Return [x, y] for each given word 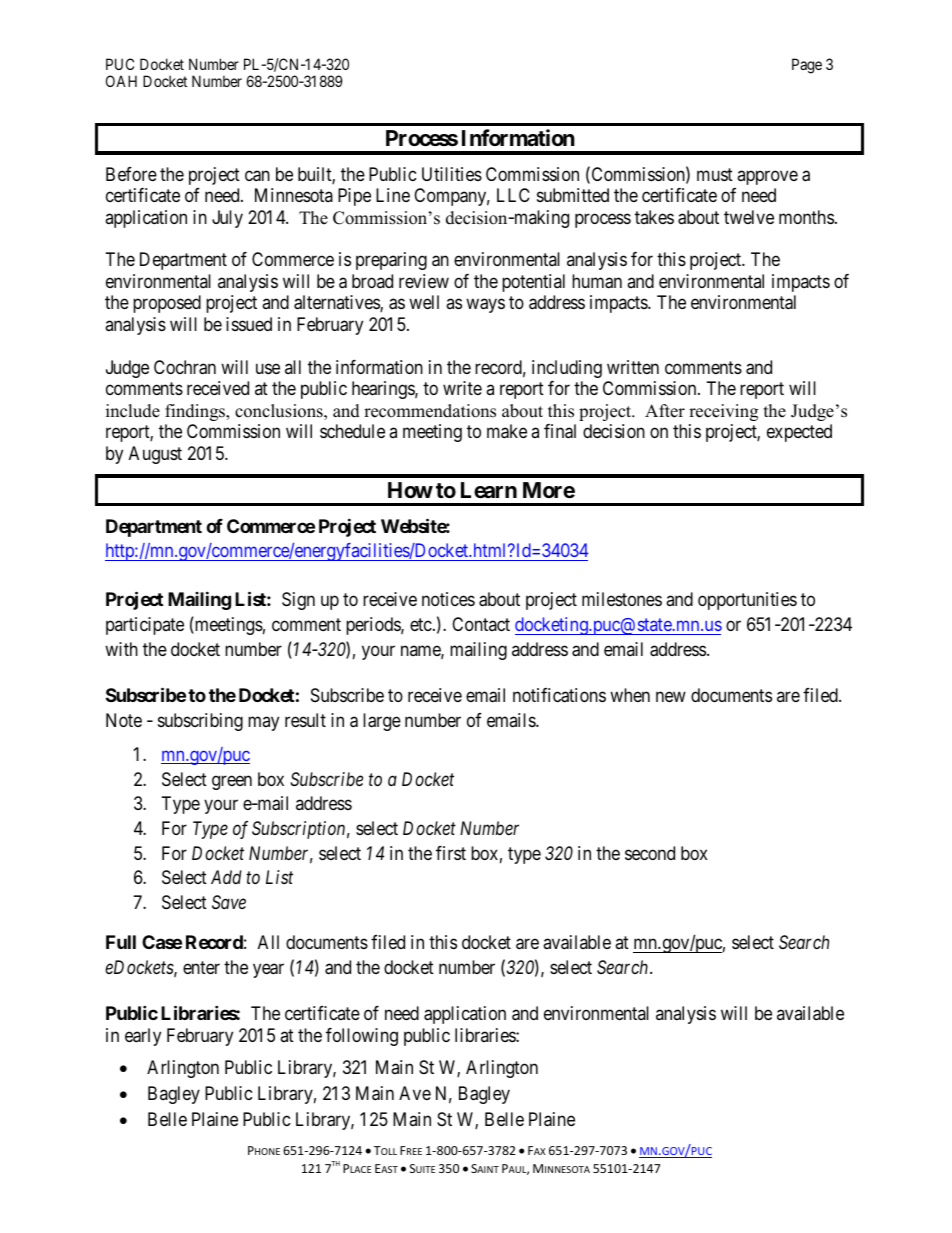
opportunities [747, 601]
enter [201, 967]
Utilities [452, 174]
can [257, 176]
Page [807, 66]
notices [448, 599]
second [650, 853]
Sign [298, 601]
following [362, 1037]
